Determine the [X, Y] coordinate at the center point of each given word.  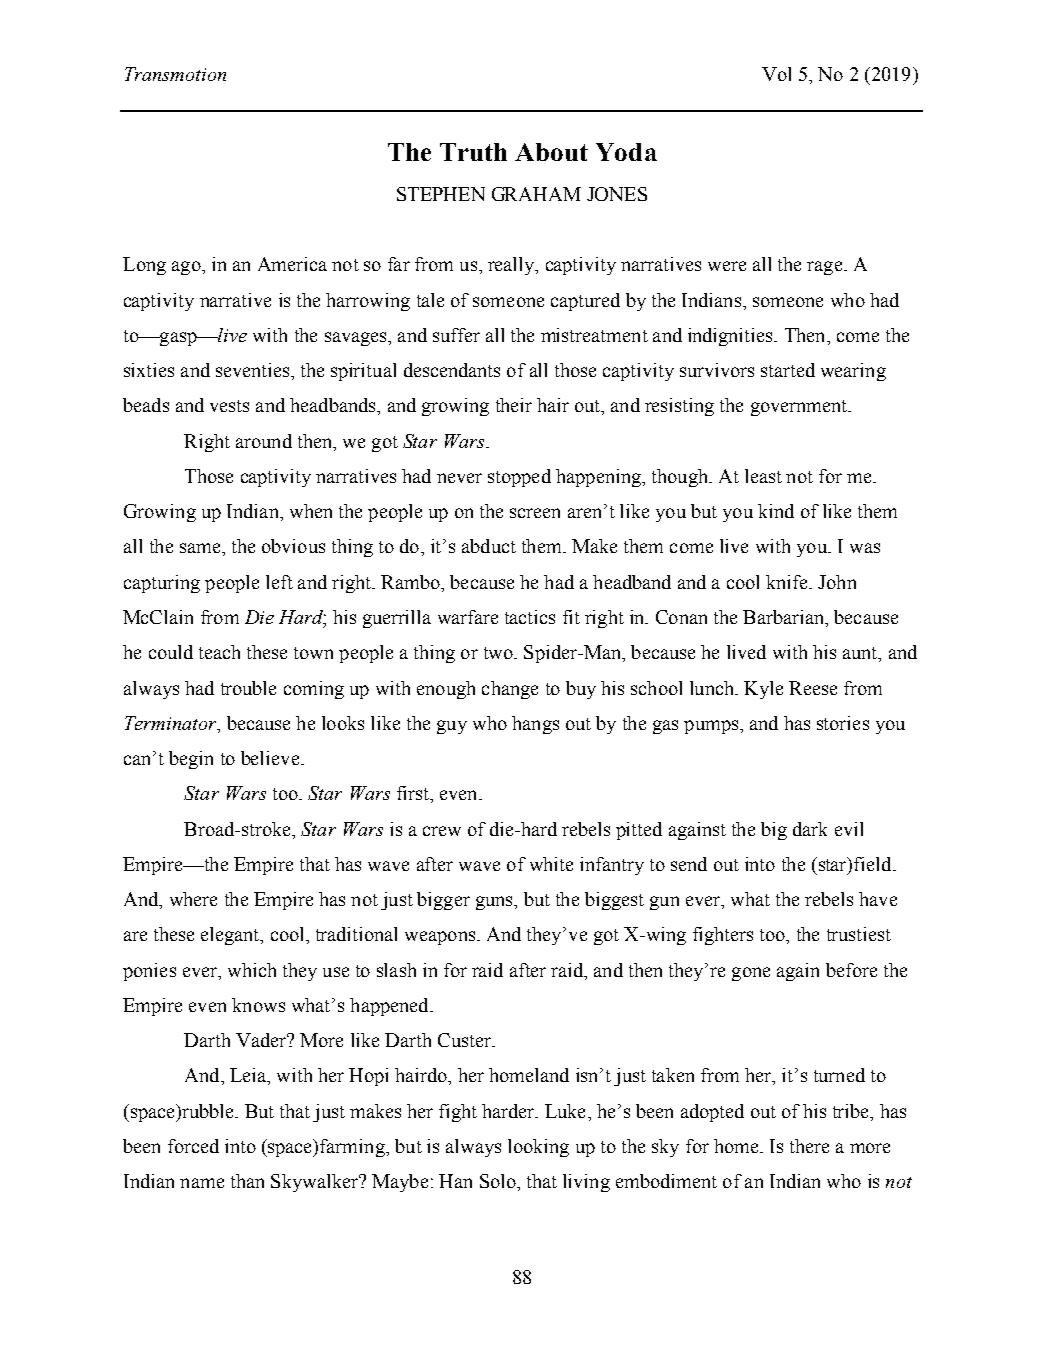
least [763, 476]
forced [193, 1146]
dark [810, 829]
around [264, 441]
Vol [776, 74]
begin [191, 760]
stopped [519, 478]
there [809, 1146]
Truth [473, 152]
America [292, 264]
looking [538, 1148]
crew [442, 831]
